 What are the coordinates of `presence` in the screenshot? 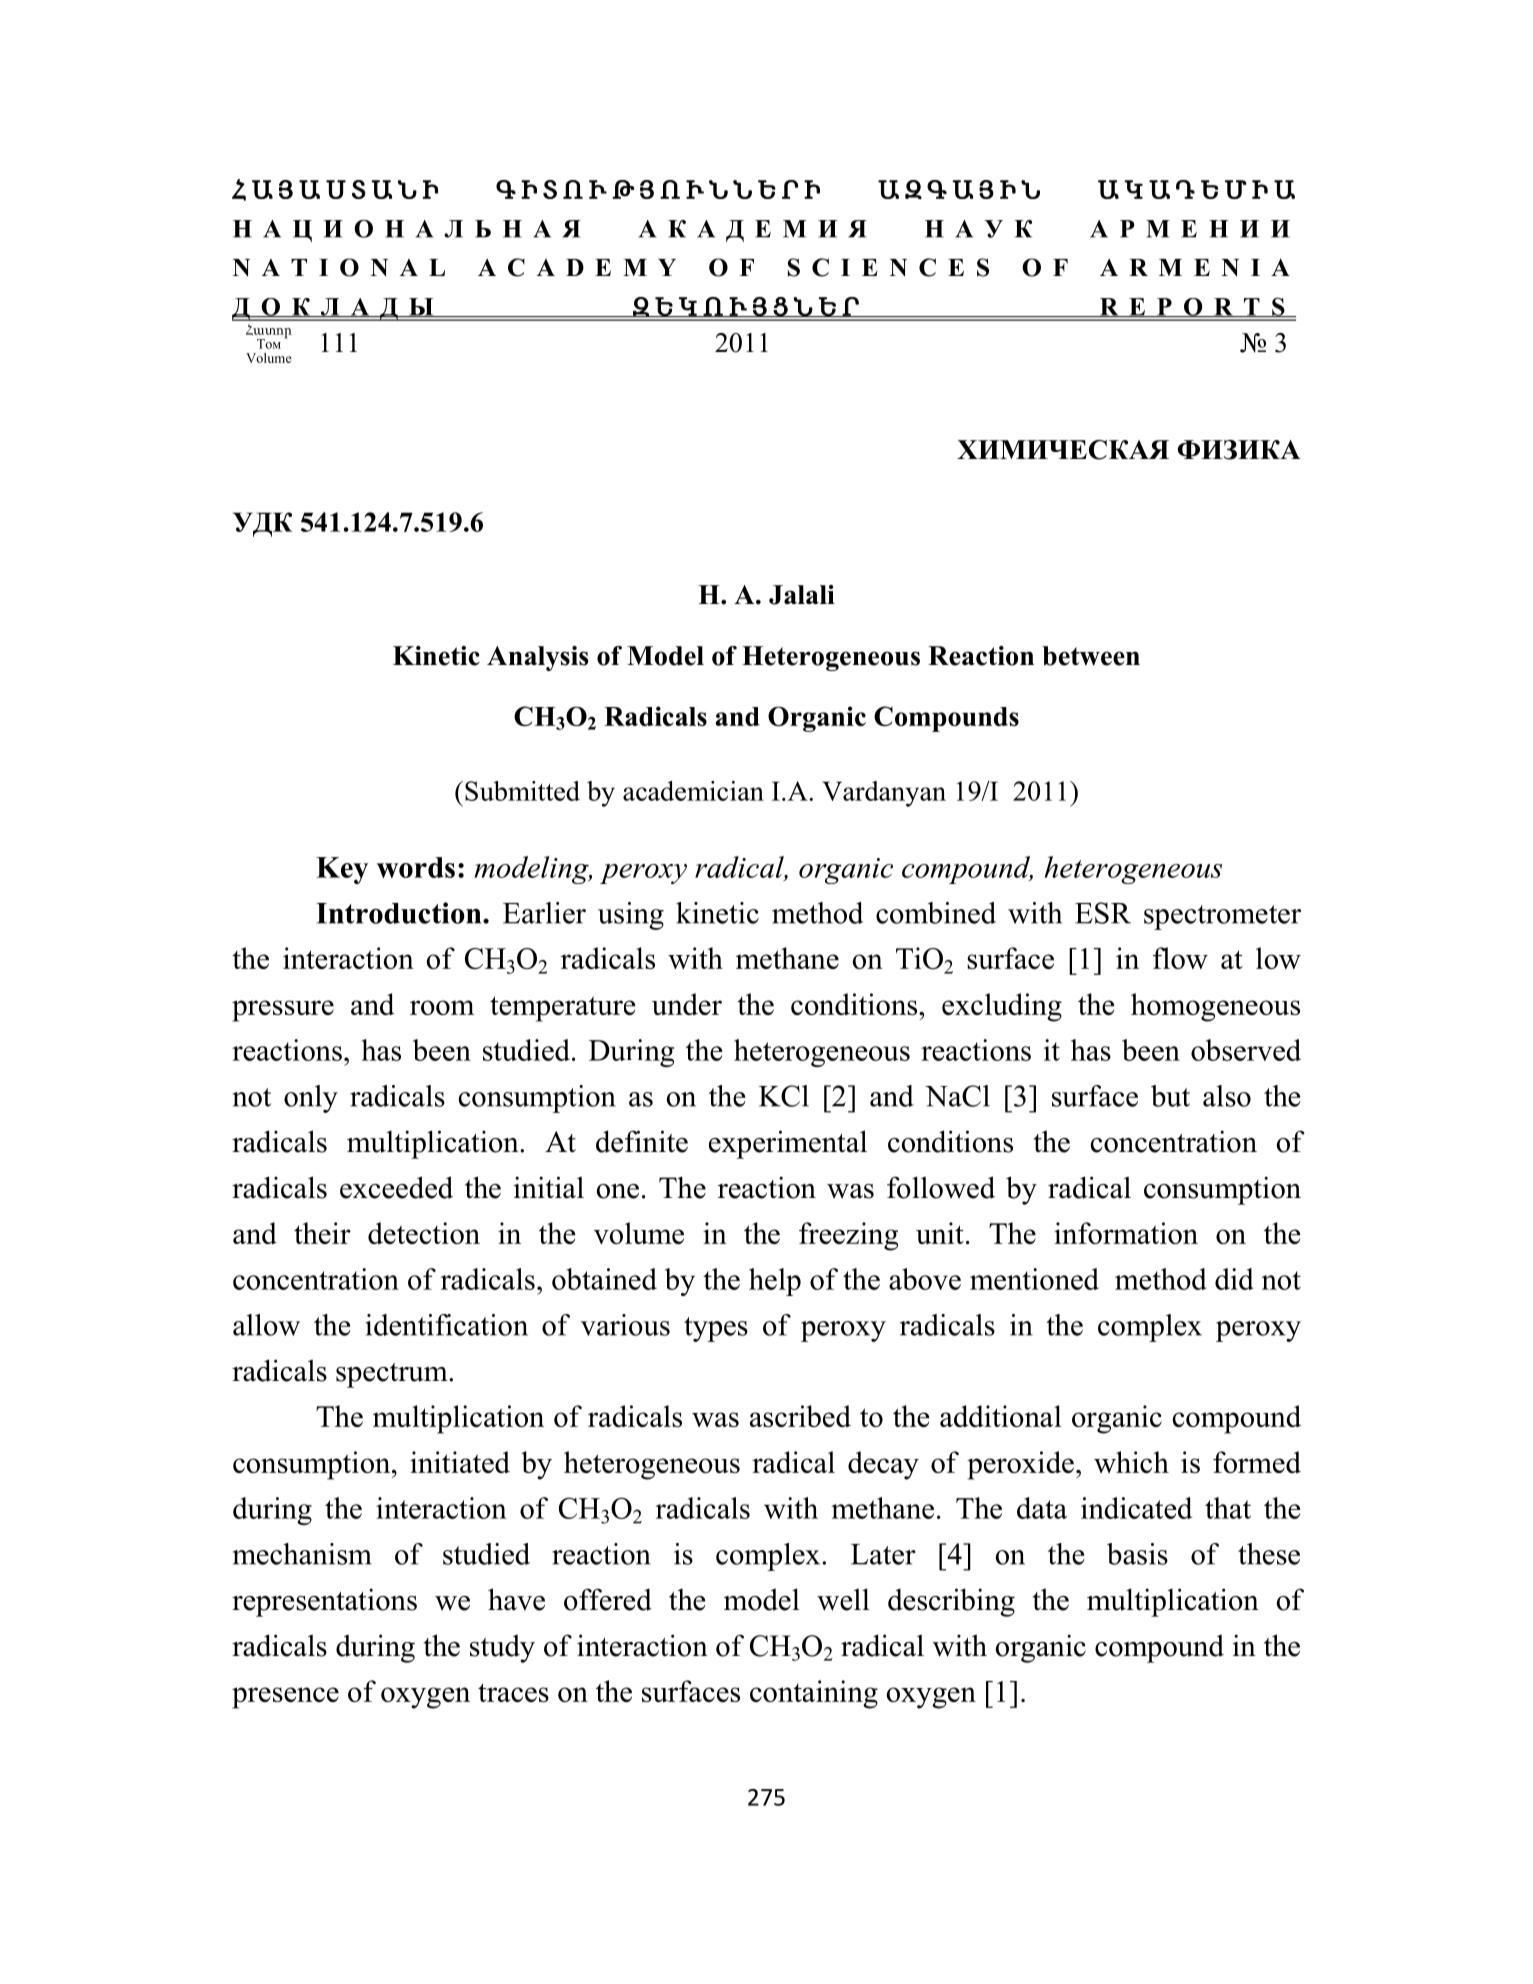 It's located at (285, 1698).
